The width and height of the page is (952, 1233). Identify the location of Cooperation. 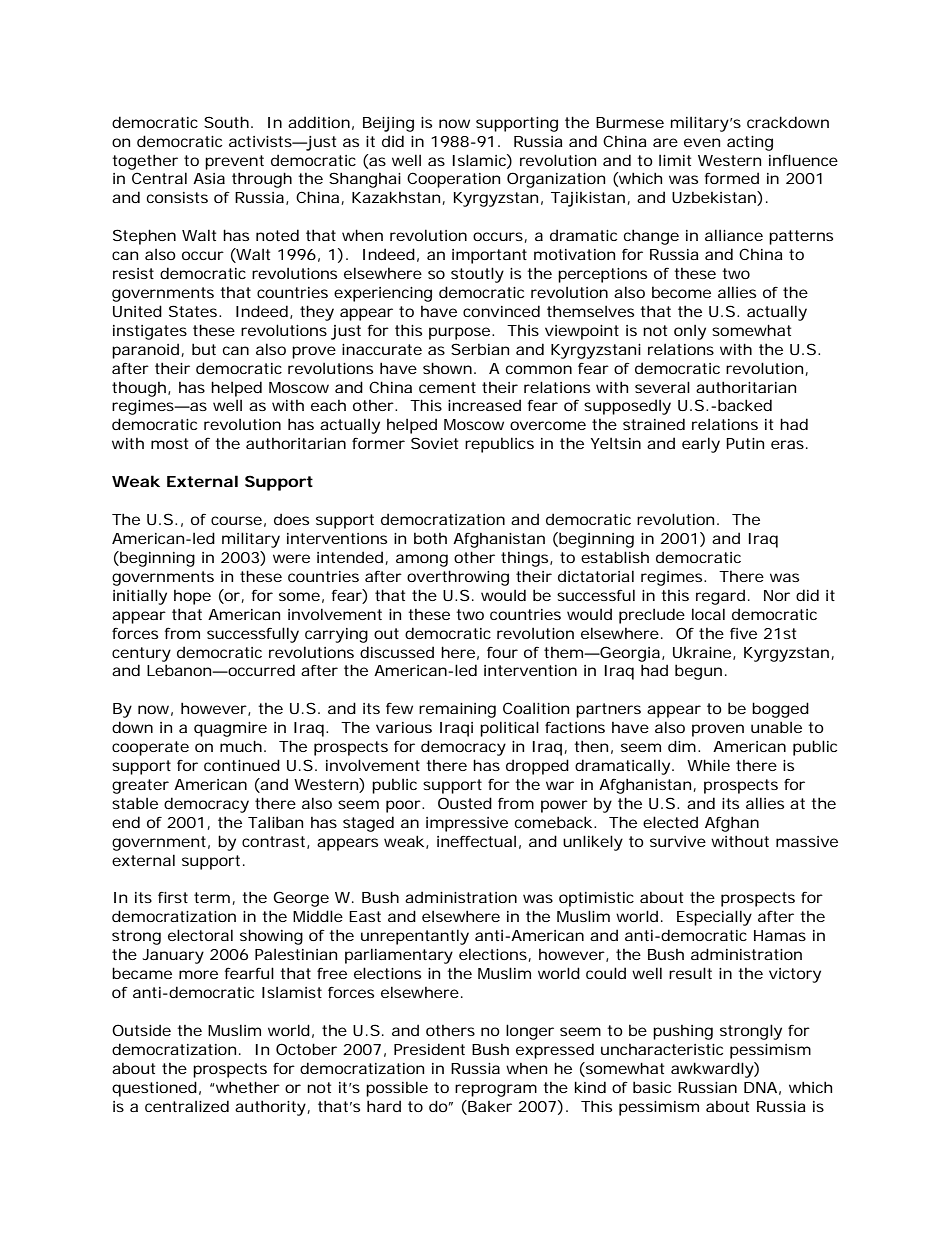
(453, 180).
